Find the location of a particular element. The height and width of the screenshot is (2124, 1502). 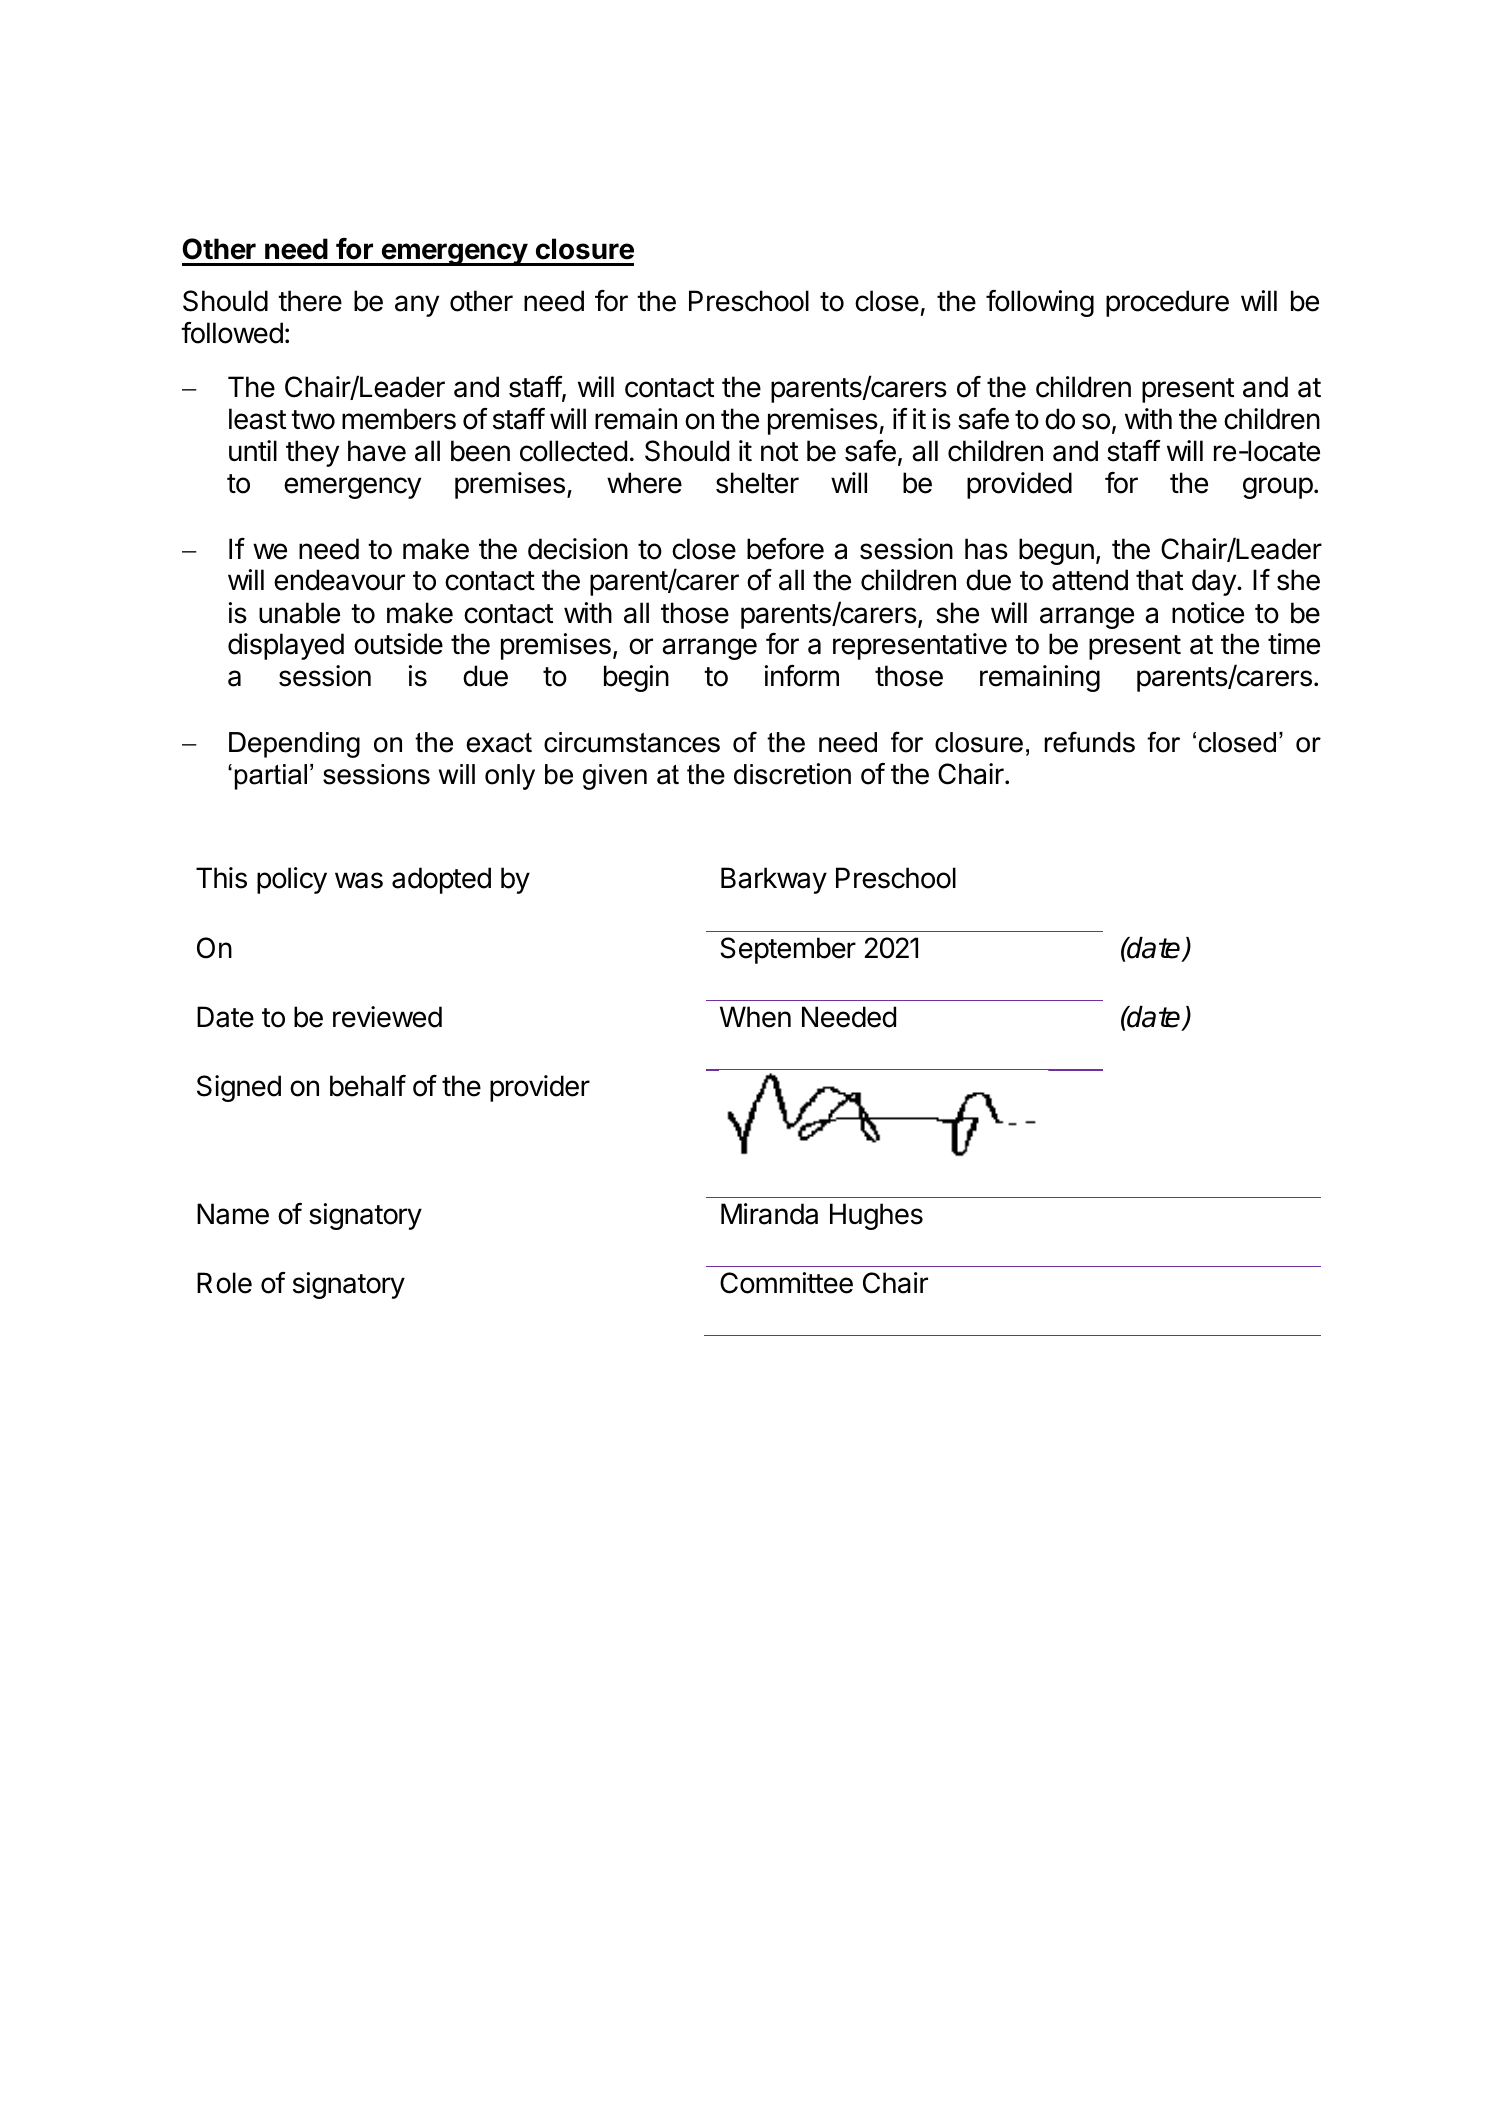

procedure is located at coordinates (1167, 303).
